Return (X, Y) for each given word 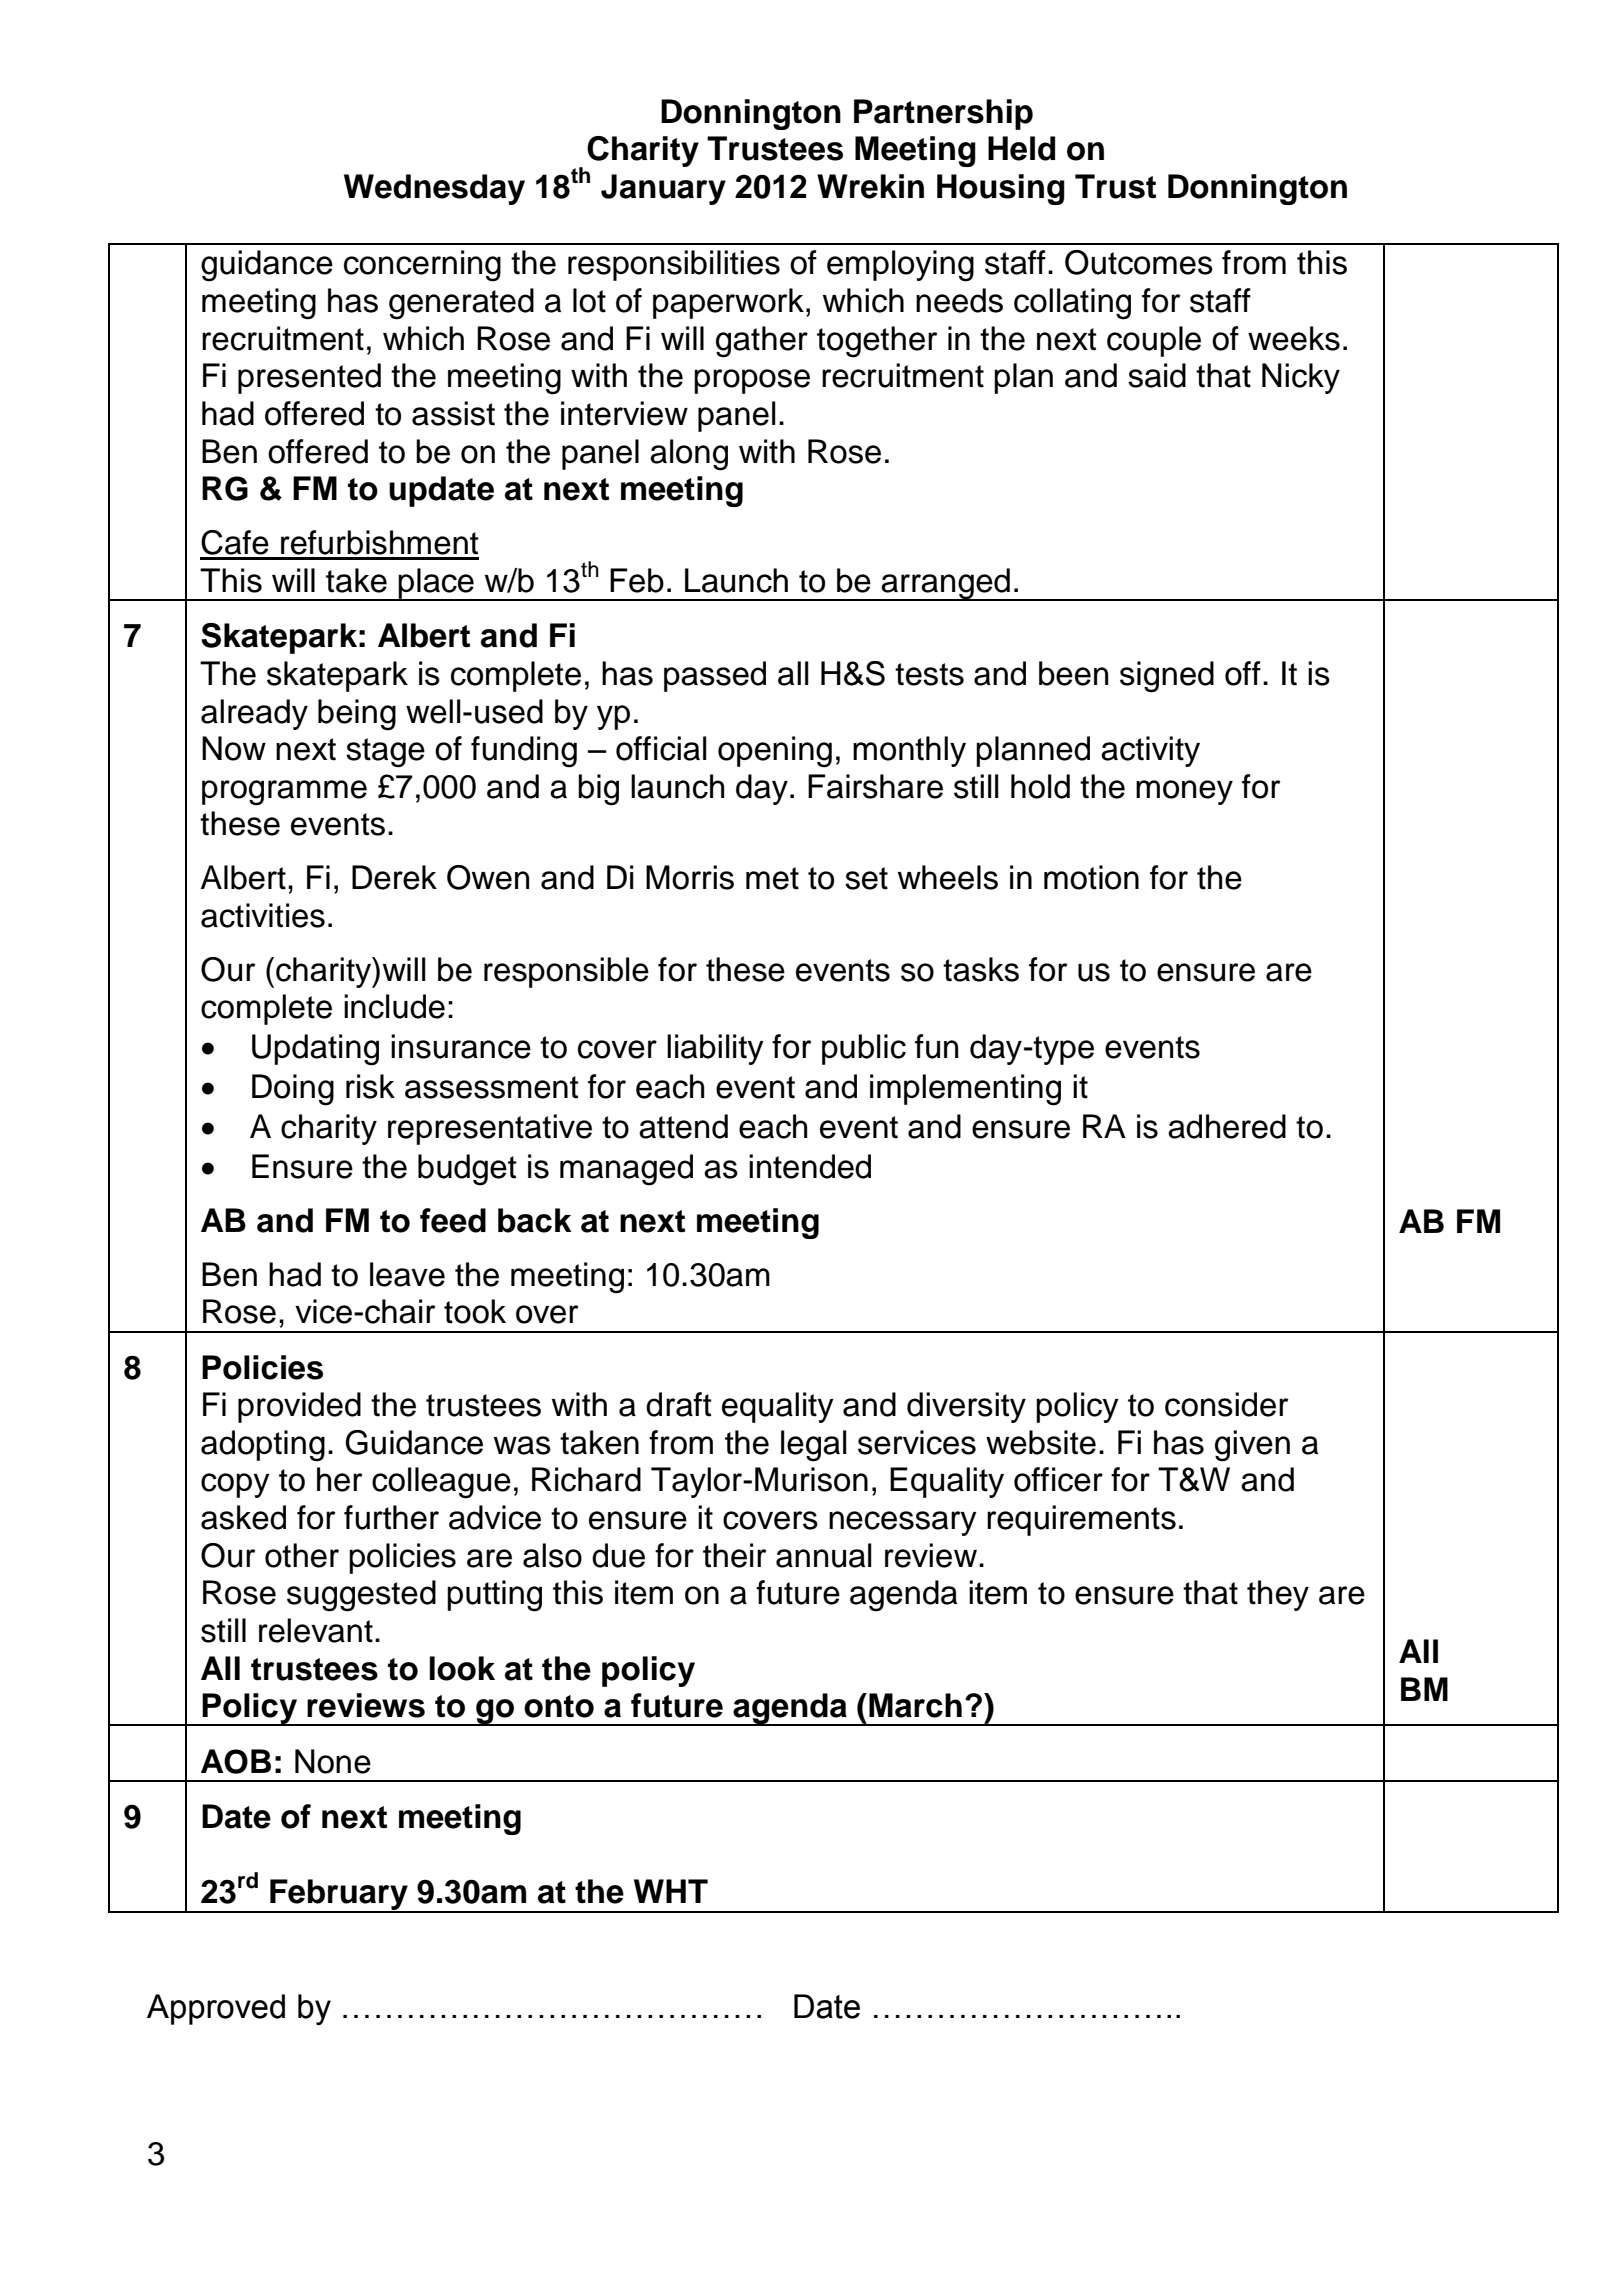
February (339, 1896)
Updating (315, 1050)
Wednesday (434, 189)
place (436, 584)
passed (715, 676)
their (734, 1555)
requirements (1081, 1520)
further (391, 1517)
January (663, 189)
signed (1167, 677)
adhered (1227, 1126)
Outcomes (1139, 262)
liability (715, 1049)
